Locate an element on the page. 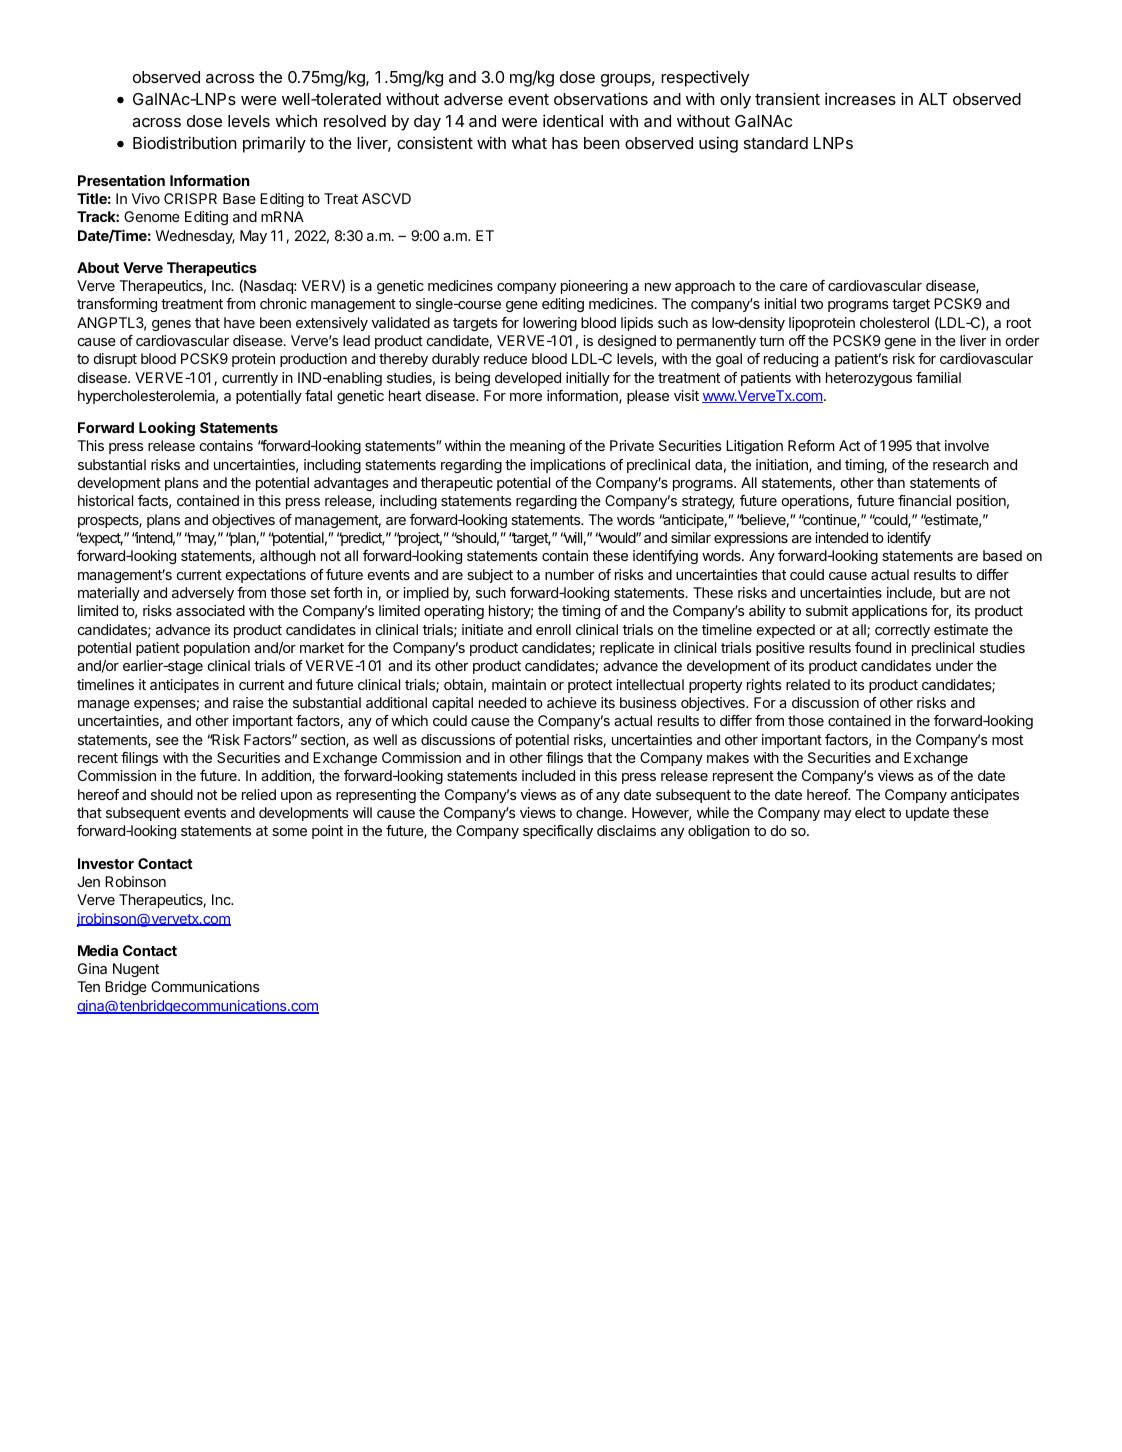  under is located at coordinates (954, 665).
